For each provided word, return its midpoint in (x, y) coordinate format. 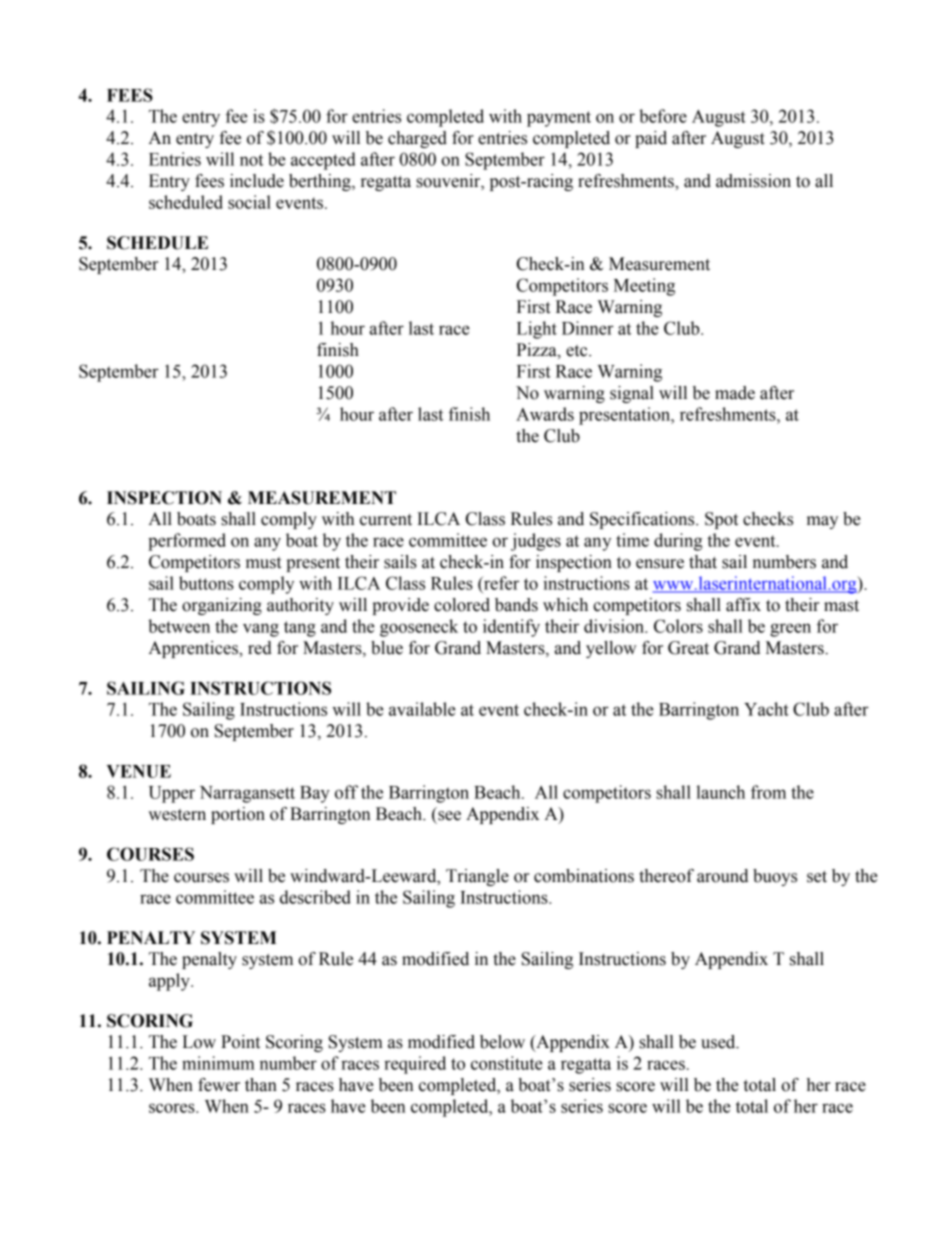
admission (753, 181)
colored (462, 605)
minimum (218, 1063)
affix (743, 605)
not (251, 160)
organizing (222, 606)
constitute (507, 1063)
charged (417, 139)
